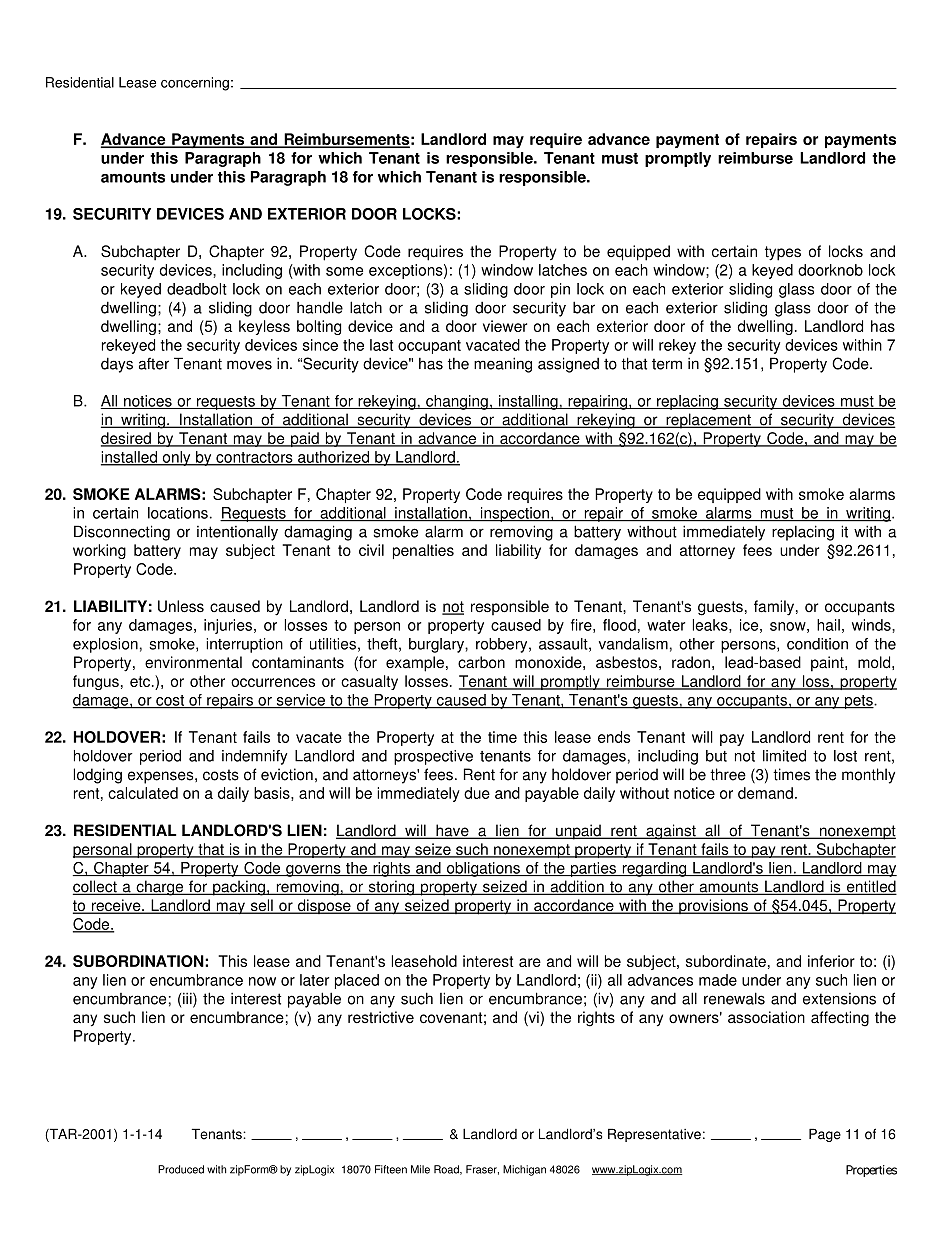 Image resolution: width=952 pixels, height=1233 pixels. What do you see at coordinates (160, 888) in the document?
I see `charge` at bounding box center [160, 888].
